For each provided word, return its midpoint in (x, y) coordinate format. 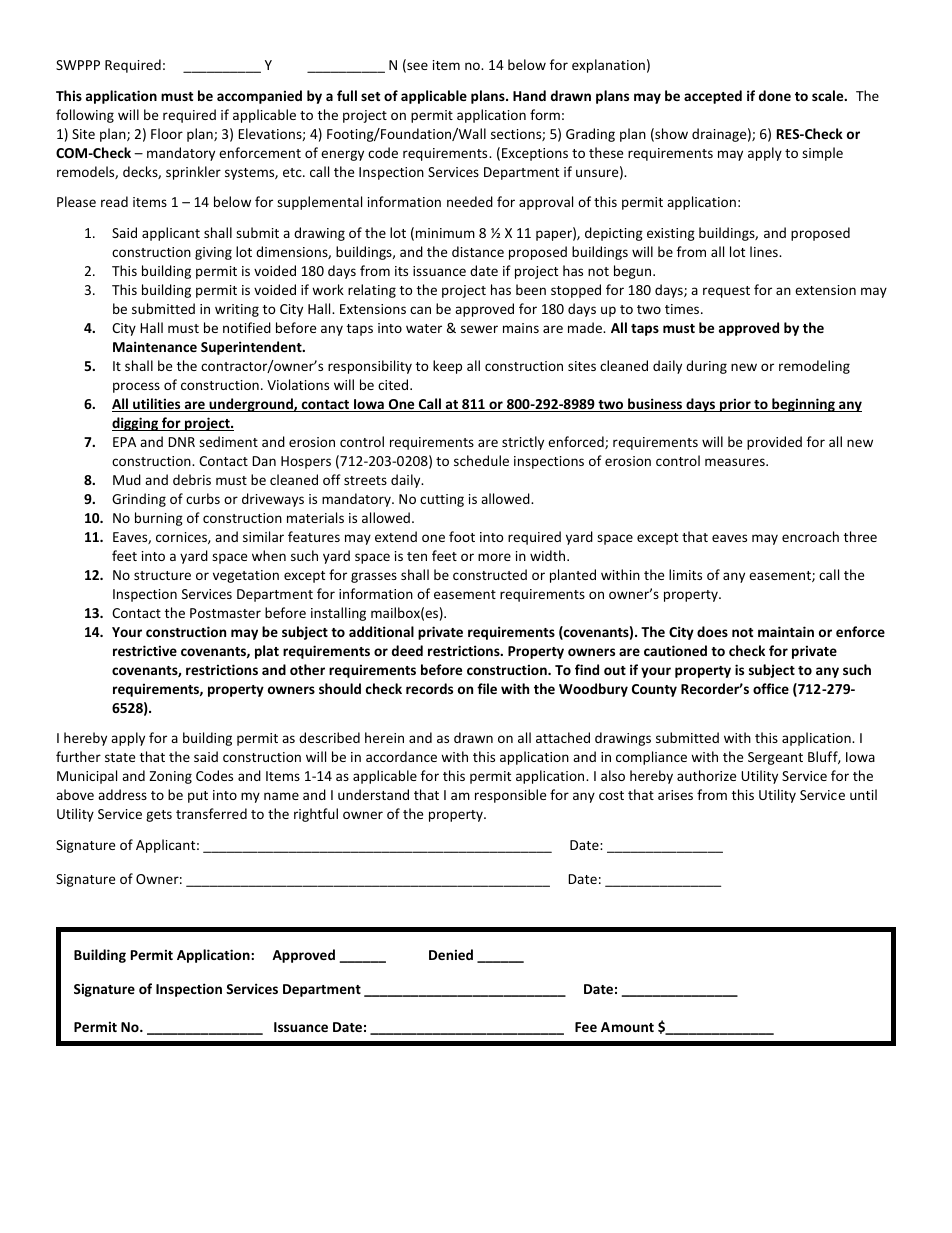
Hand (529, 95)
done (775, 95)
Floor (167, 133)
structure (162, 575)
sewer (479, 329)
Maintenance (155, 346)
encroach (810, 536)
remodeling (814, 367)
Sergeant (775, 758)
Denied (451, 954)
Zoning (170, 777)
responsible (510, 796)
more (494, 557)
